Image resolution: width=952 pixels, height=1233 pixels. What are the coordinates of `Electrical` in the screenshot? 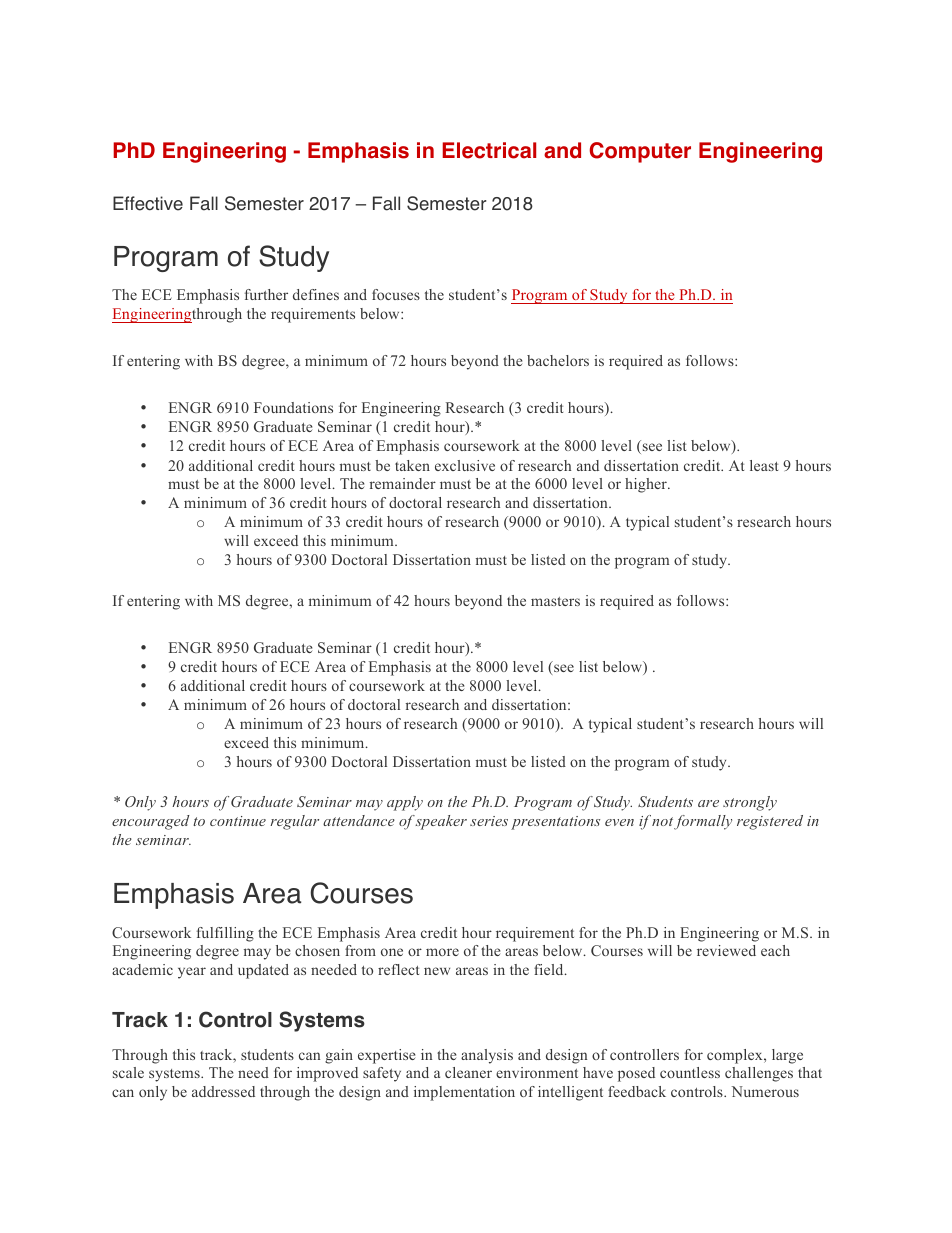 It's located at (489, 150).
